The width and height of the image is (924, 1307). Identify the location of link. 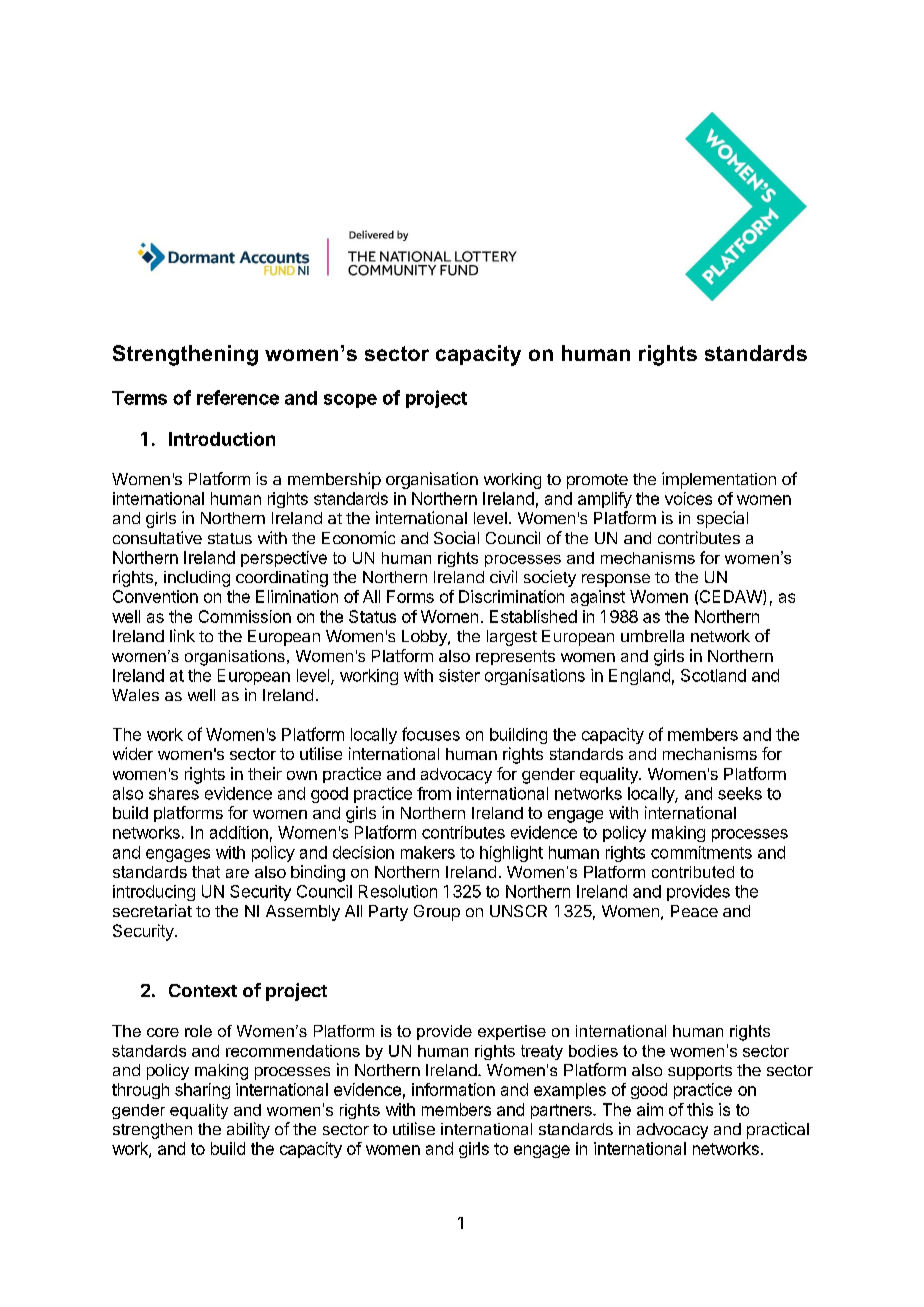
(182, 635).
